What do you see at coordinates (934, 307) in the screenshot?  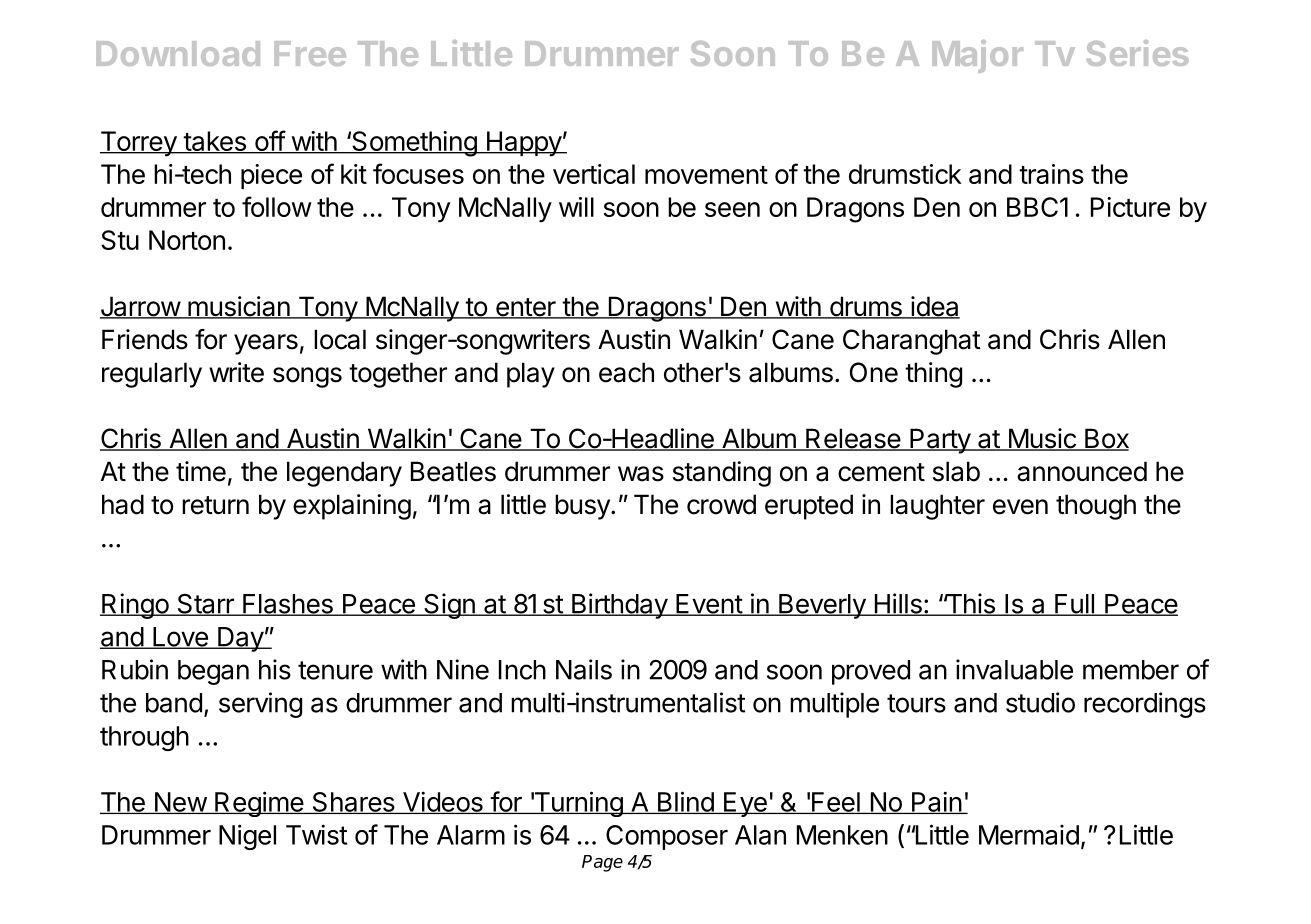 I see `idea` at bounding box center [934, 307].
